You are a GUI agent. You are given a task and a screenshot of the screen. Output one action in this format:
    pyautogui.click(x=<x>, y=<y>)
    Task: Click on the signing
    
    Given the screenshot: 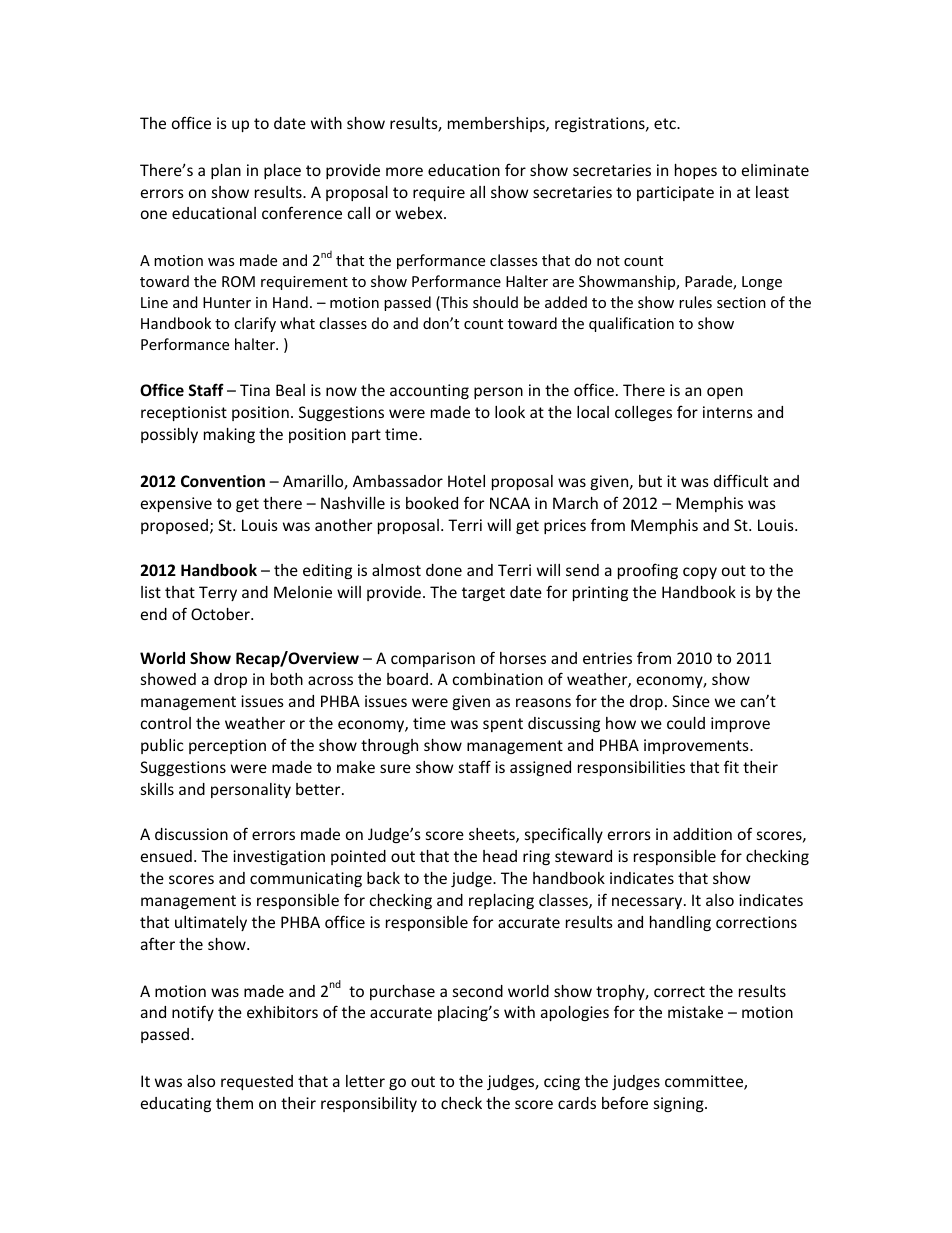 What is the action you would take?
    pyautogui.click(x=680, y=1104)
